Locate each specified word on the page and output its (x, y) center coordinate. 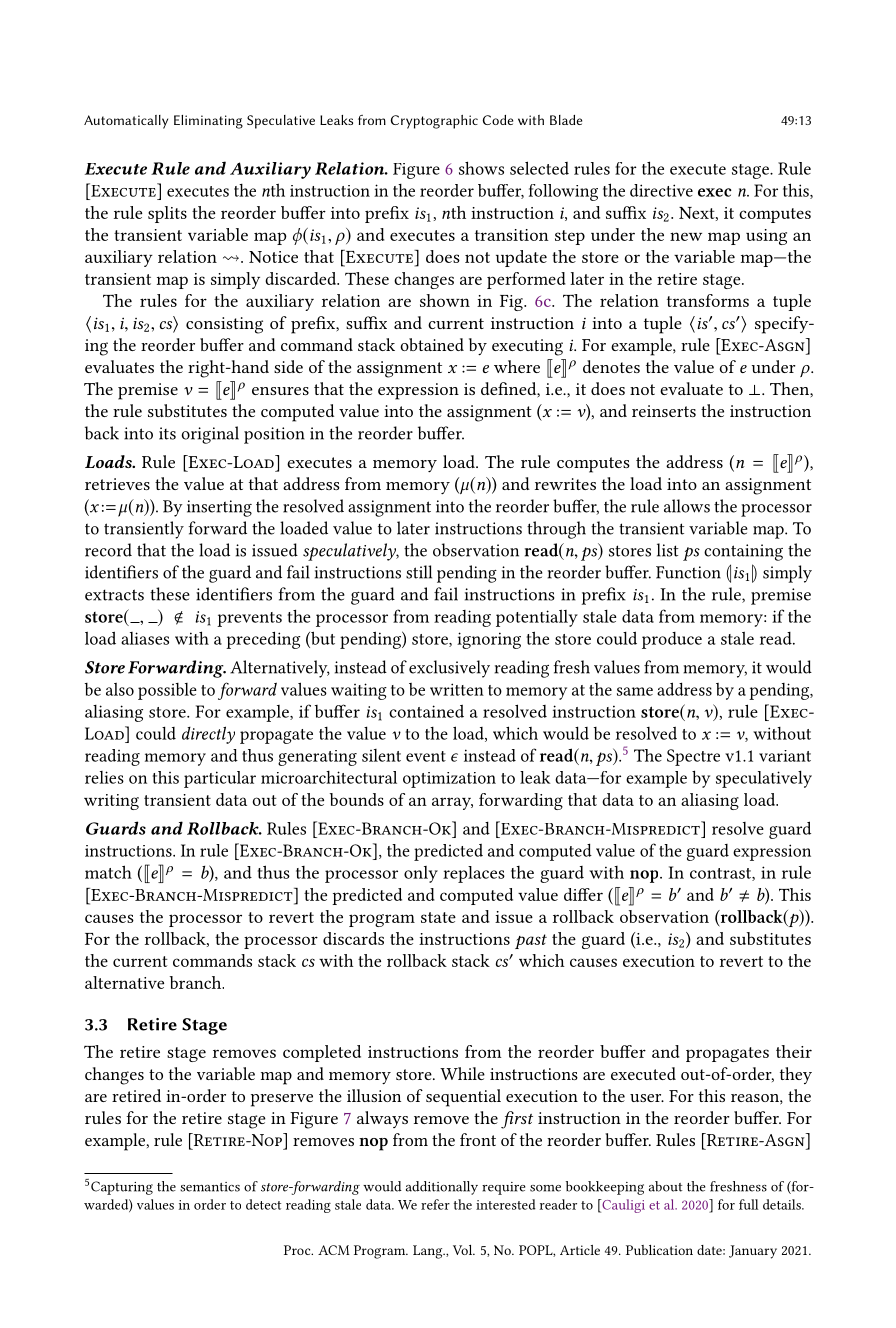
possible (167, 691)
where (517, 366)
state (438, 917)
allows (687, 506)
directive (661, 190)
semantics (210, 1187)
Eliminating (208, 122)
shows (481, 168)
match (108, 872)
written (457, 689)
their (794, 1051)
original (210, 435)
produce (672, 640)
